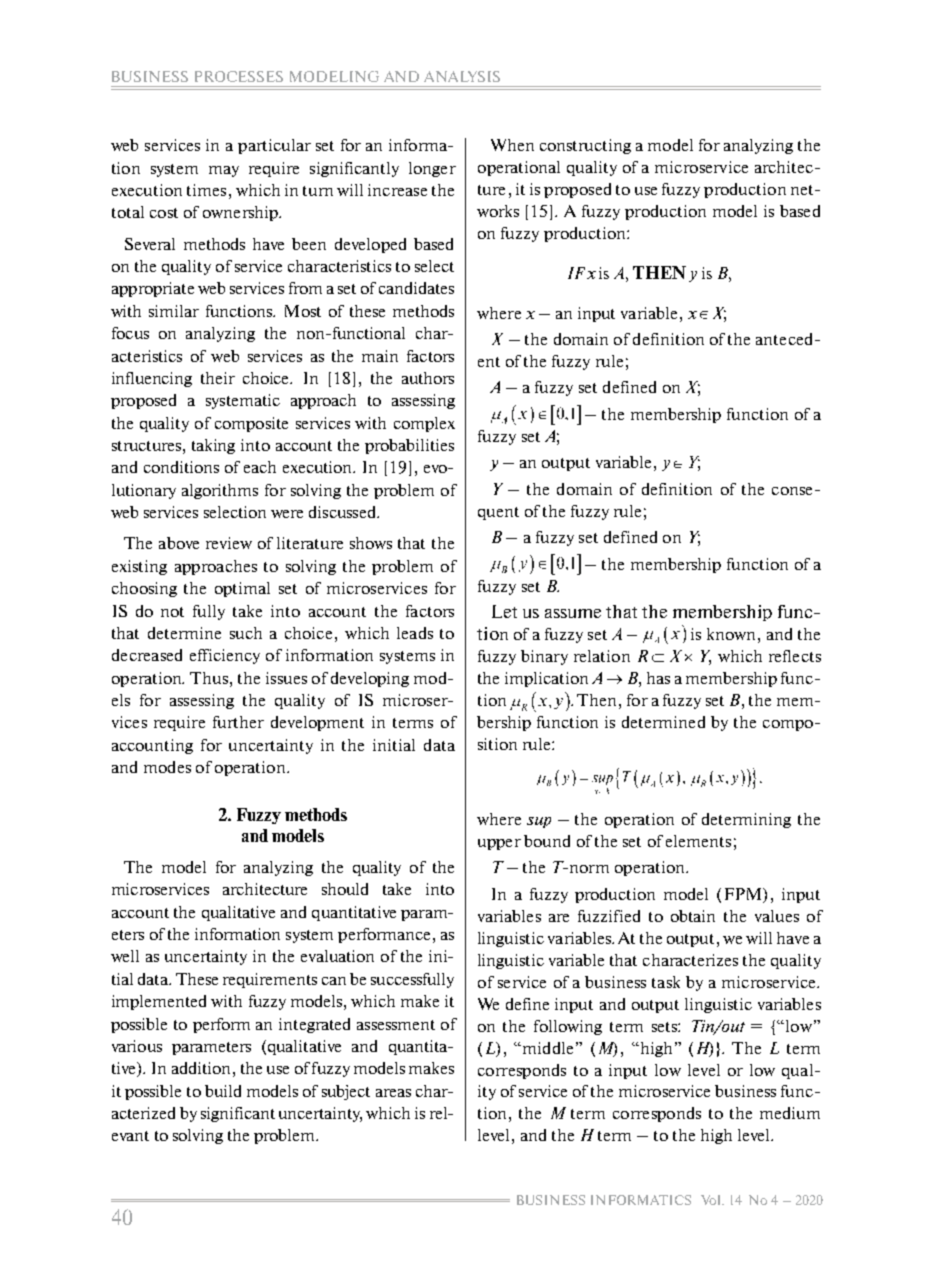 The image size is (932, 1288). Describe the element at coordinates (239, 76) in the screenshot. I see `PROCESSES` at that location.
